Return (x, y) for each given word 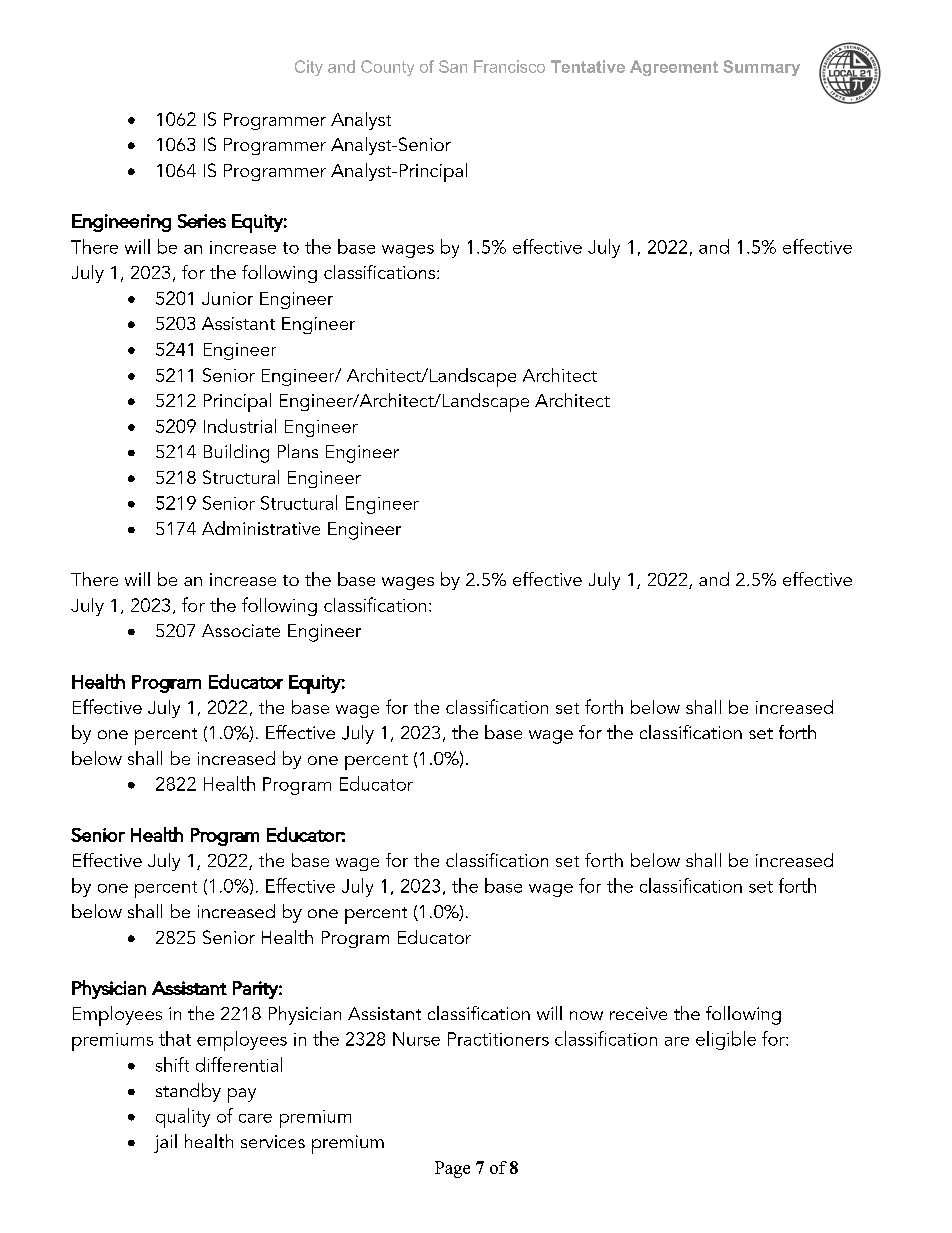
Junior (227, 298)
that (175, 1038)
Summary (761, 68)
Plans (298, 451)
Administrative (261, 528)
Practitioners (498, 1039)
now (586, 1015)
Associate (241, 630)
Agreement (674, 68)
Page (452, 1169)
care (255, 1118)
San (453, 66)
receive (638, 1013)
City (309, 68)
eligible (726, 1040)
